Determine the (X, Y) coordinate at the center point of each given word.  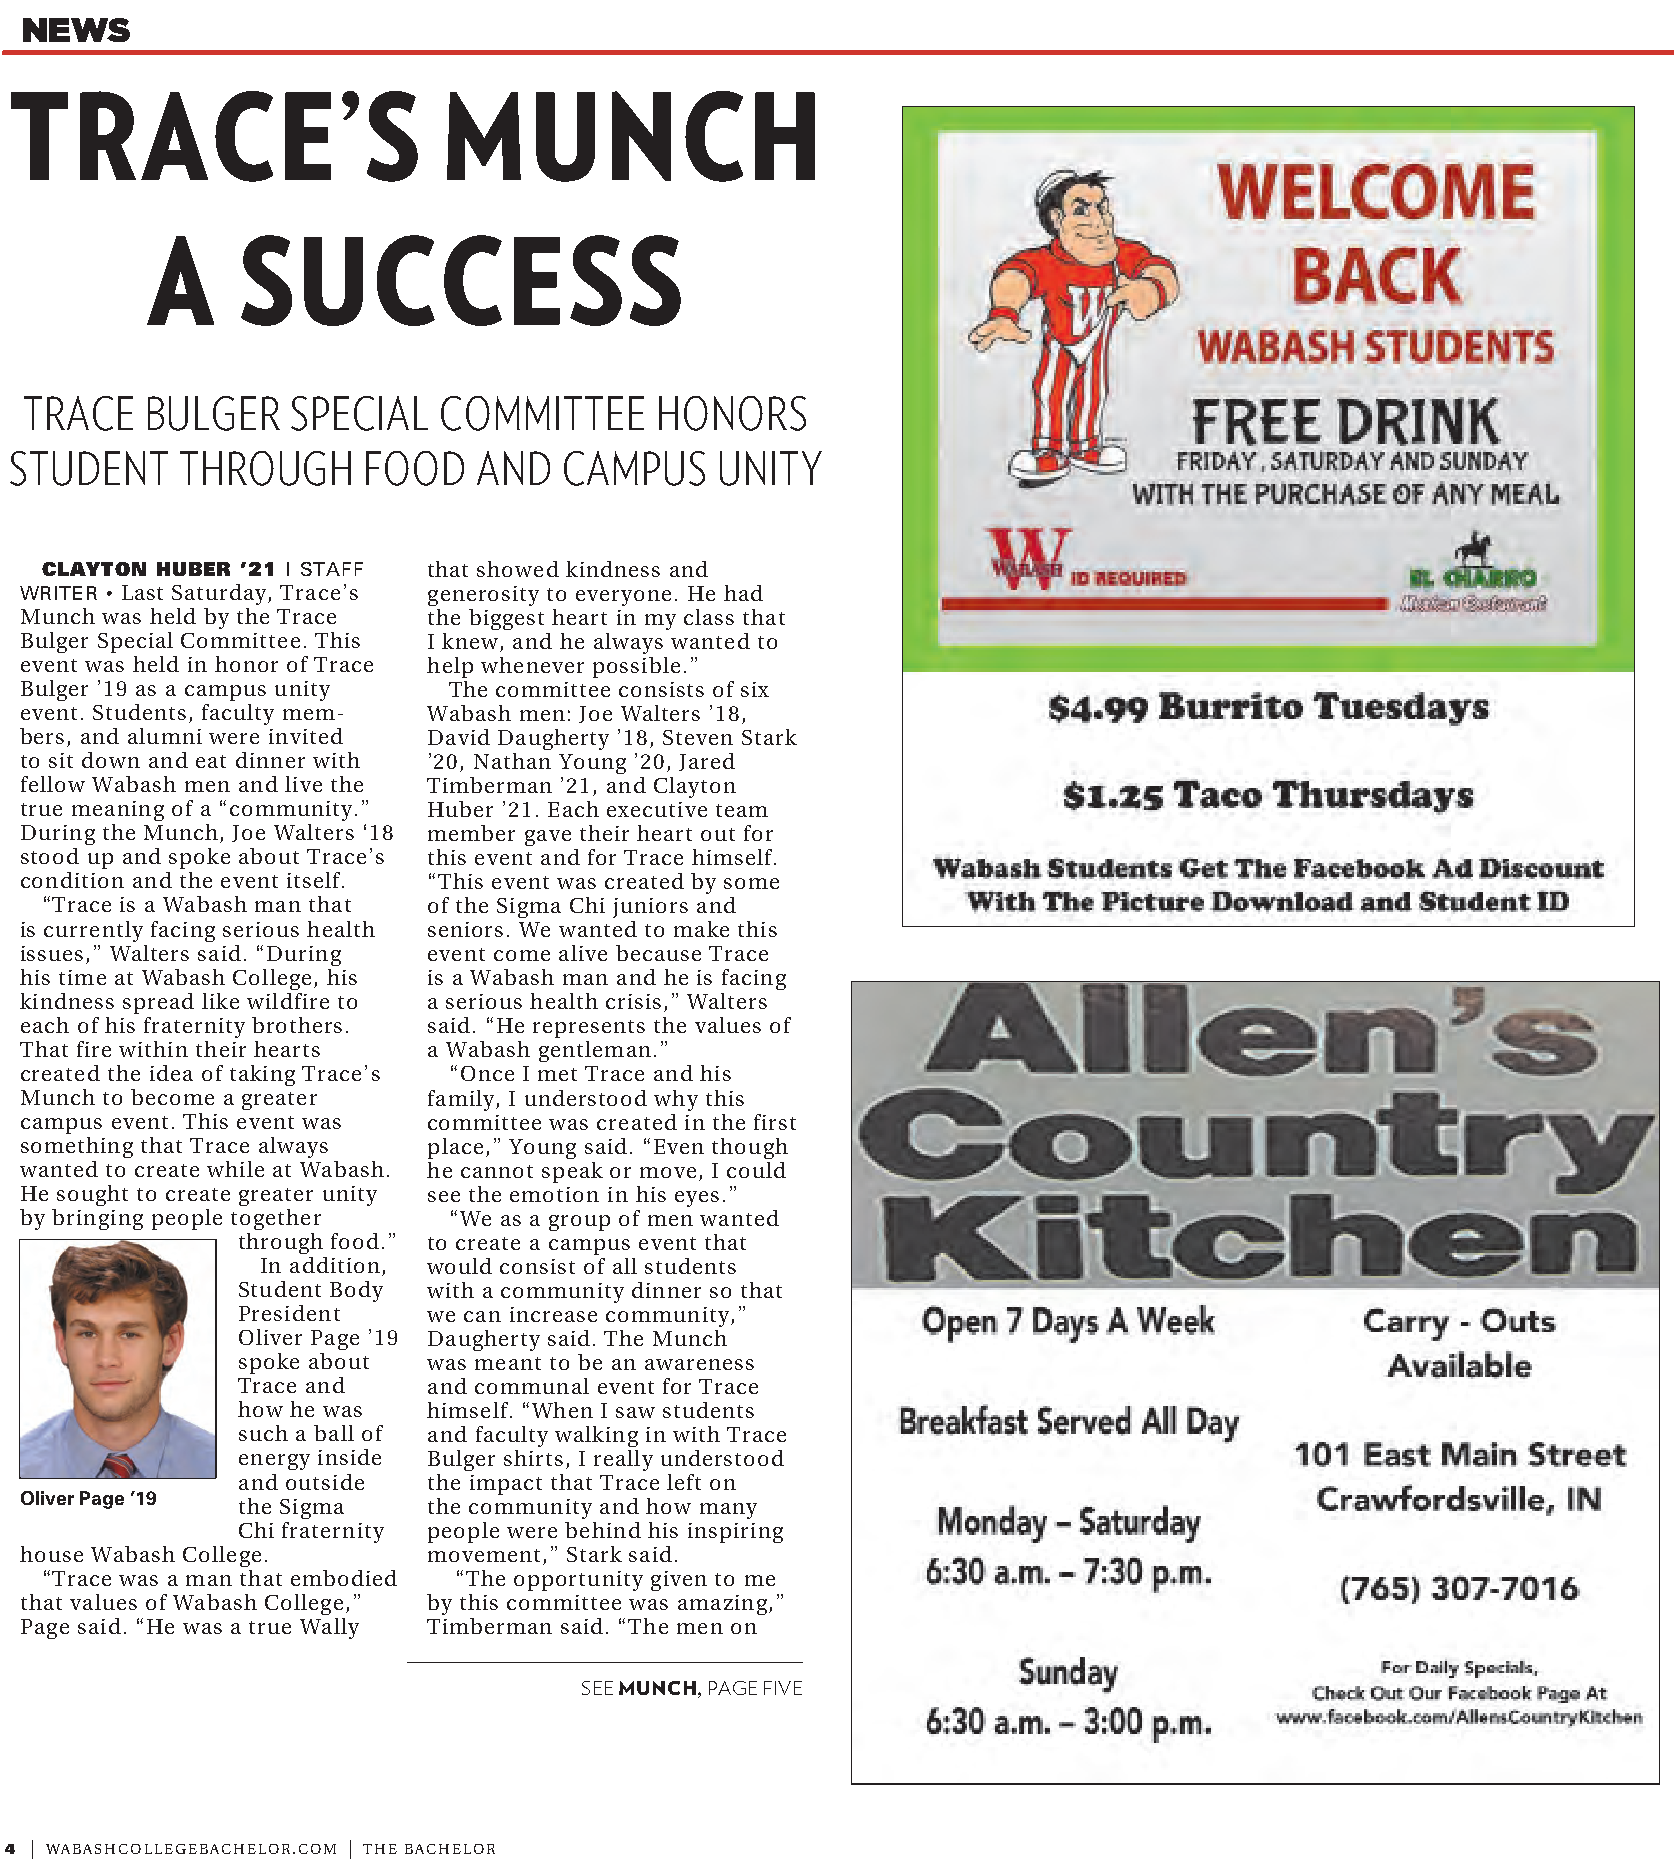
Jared (707, 762)
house (51, 1554)
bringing (97, 1219)
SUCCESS (461, 280)
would (459, 1266)
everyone (623, 598)
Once (487, 1073)
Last (142, 592)
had (743, 593)
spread (158, 1003)
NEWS (76, 30)
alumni (165, 736)
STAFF (332, 569)
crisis (633, 1001)
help (450, 667)
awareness (699, 1364)
